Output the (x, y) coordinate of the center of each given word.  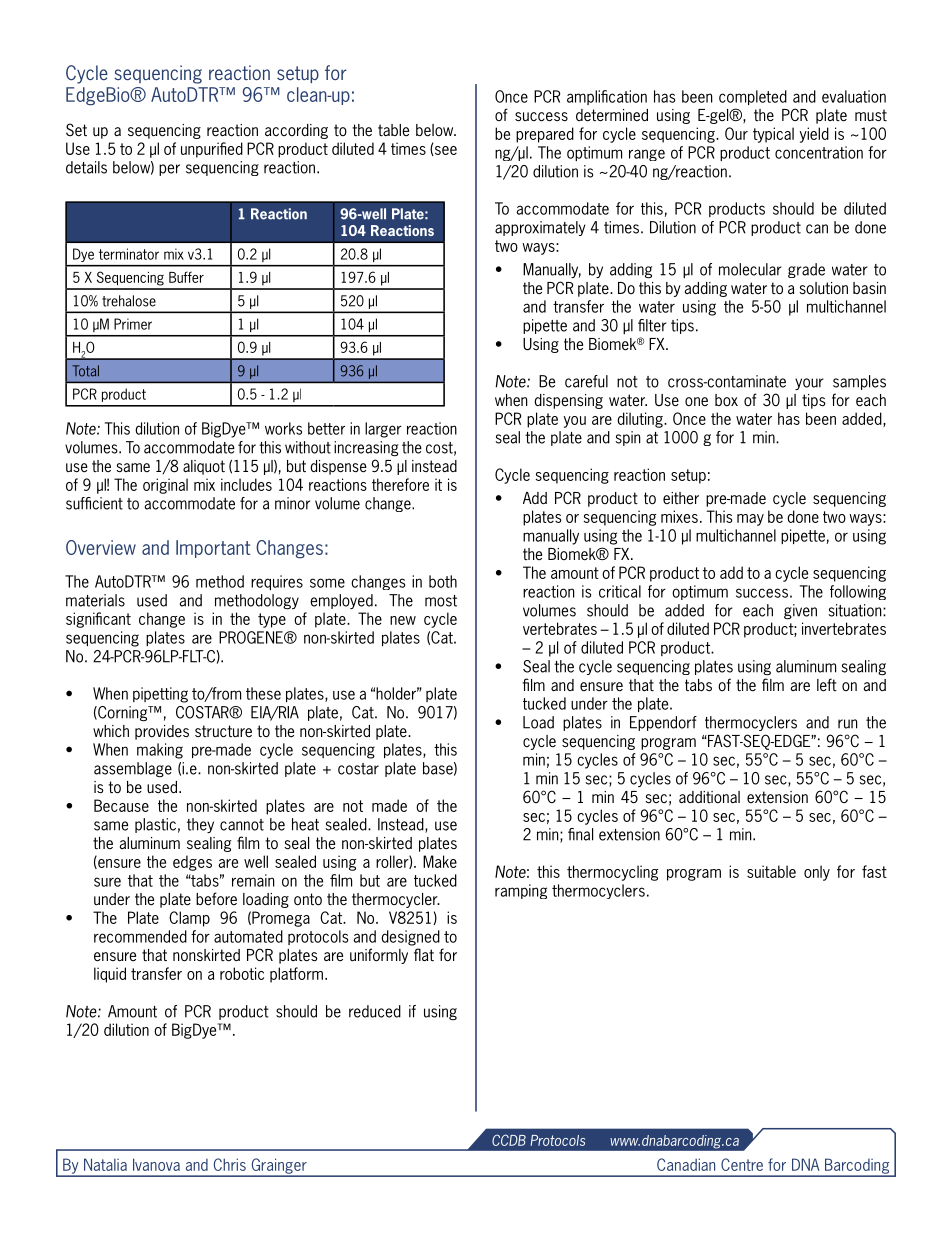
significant (98, 620)
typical (773, 135)
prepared (545, 135)
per (169, 170)
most (441, 601)
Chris (230, 1164)
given (800, 611)
